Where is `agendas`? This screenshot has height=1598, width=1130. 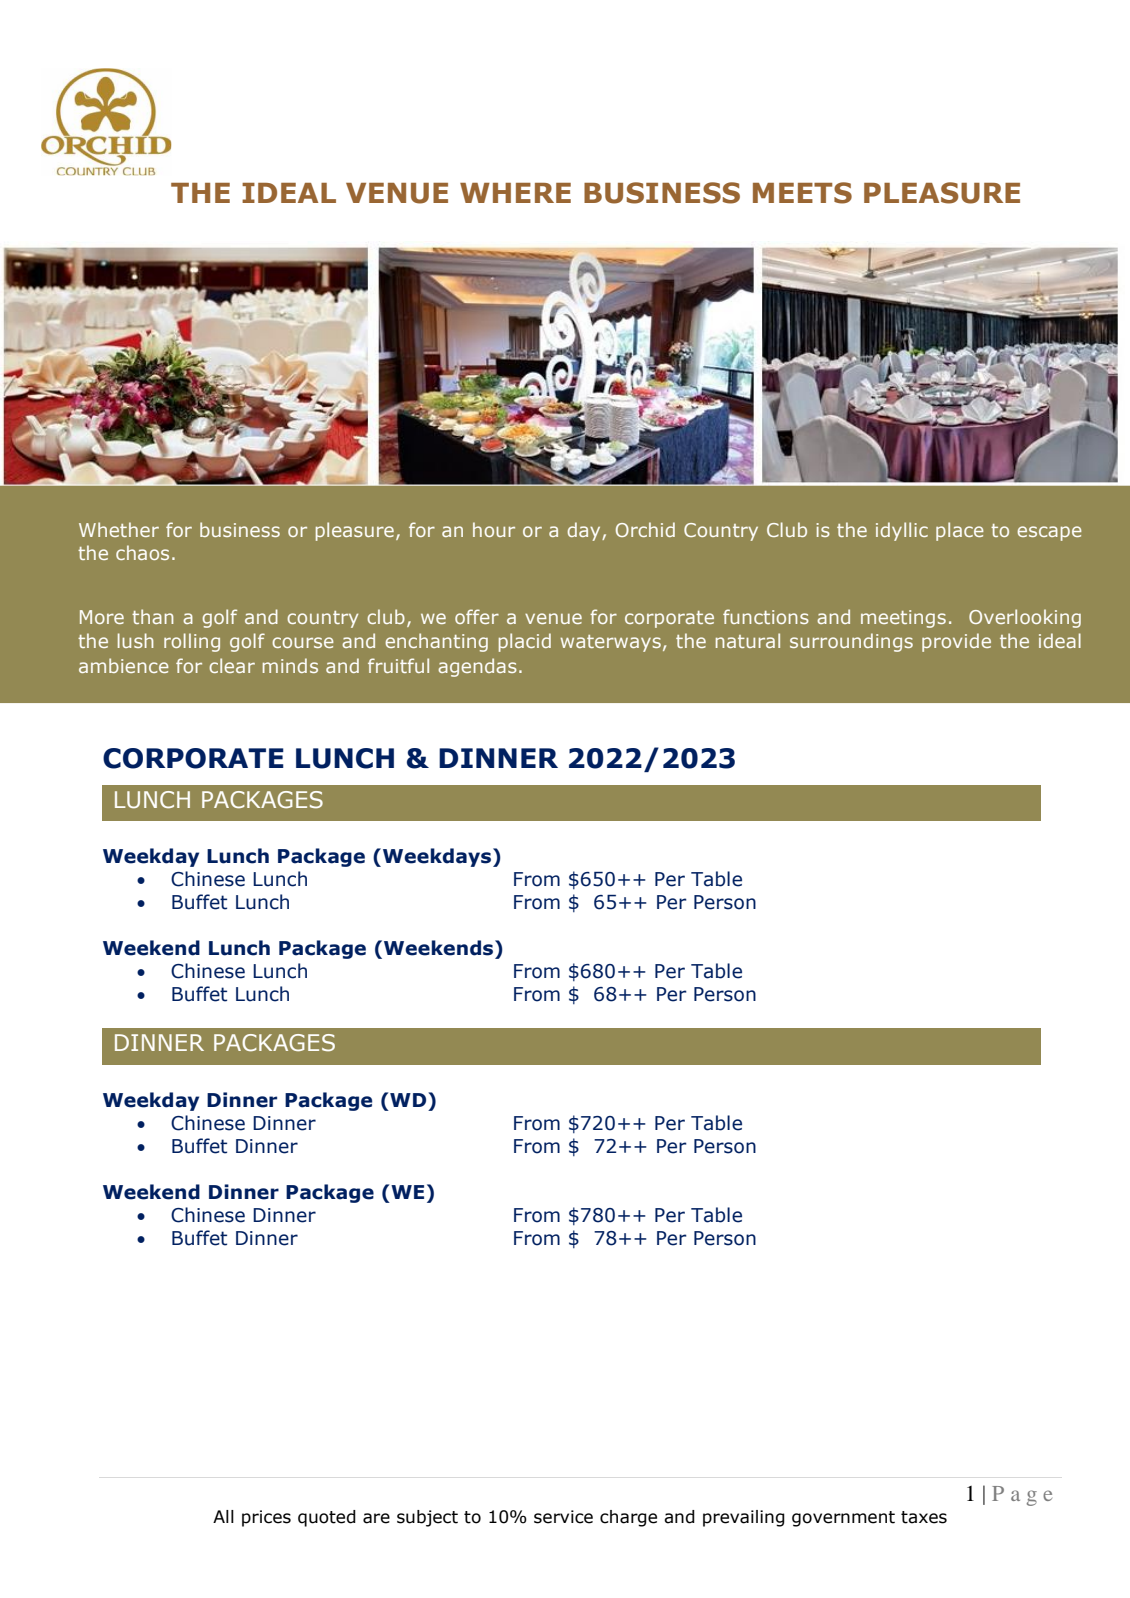
agendas is located at coordinates (477, 667).
